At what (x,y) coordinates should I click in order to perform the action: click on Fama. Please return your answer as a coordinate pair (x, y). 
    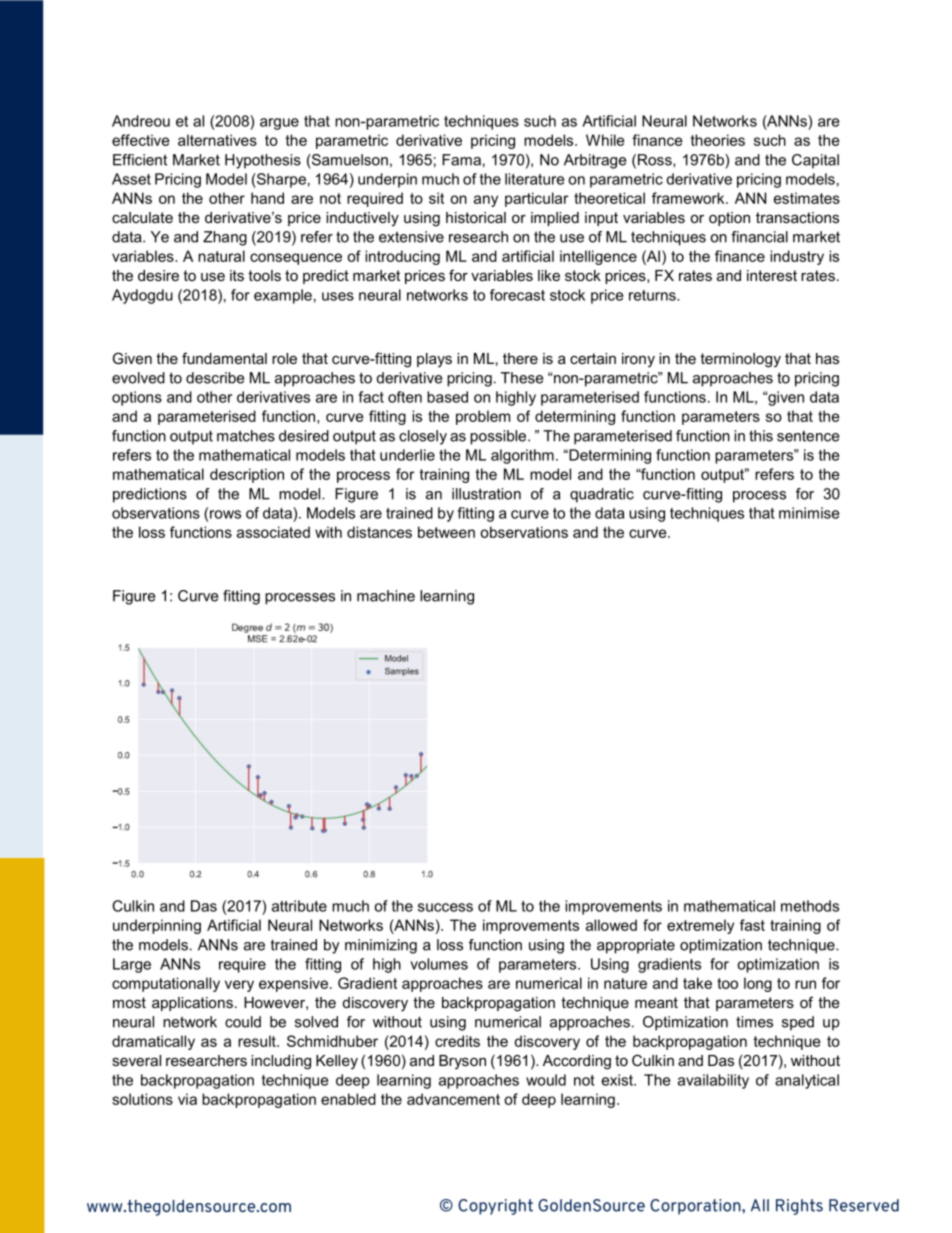
    Looking at the image, I should click on (461, 160).
